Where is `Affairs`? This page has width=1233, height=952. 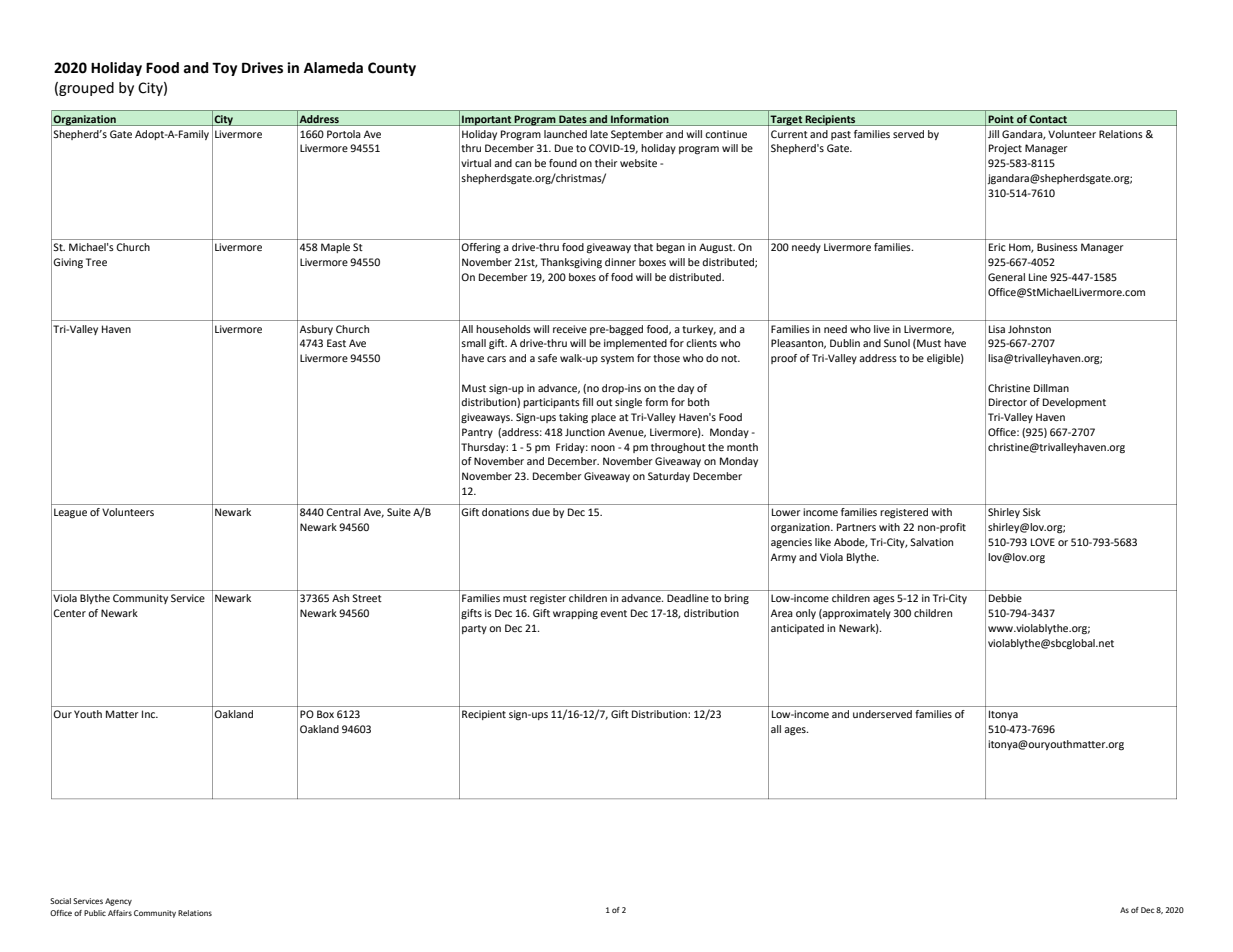
Affairs is located at coordinates (120, 913).
